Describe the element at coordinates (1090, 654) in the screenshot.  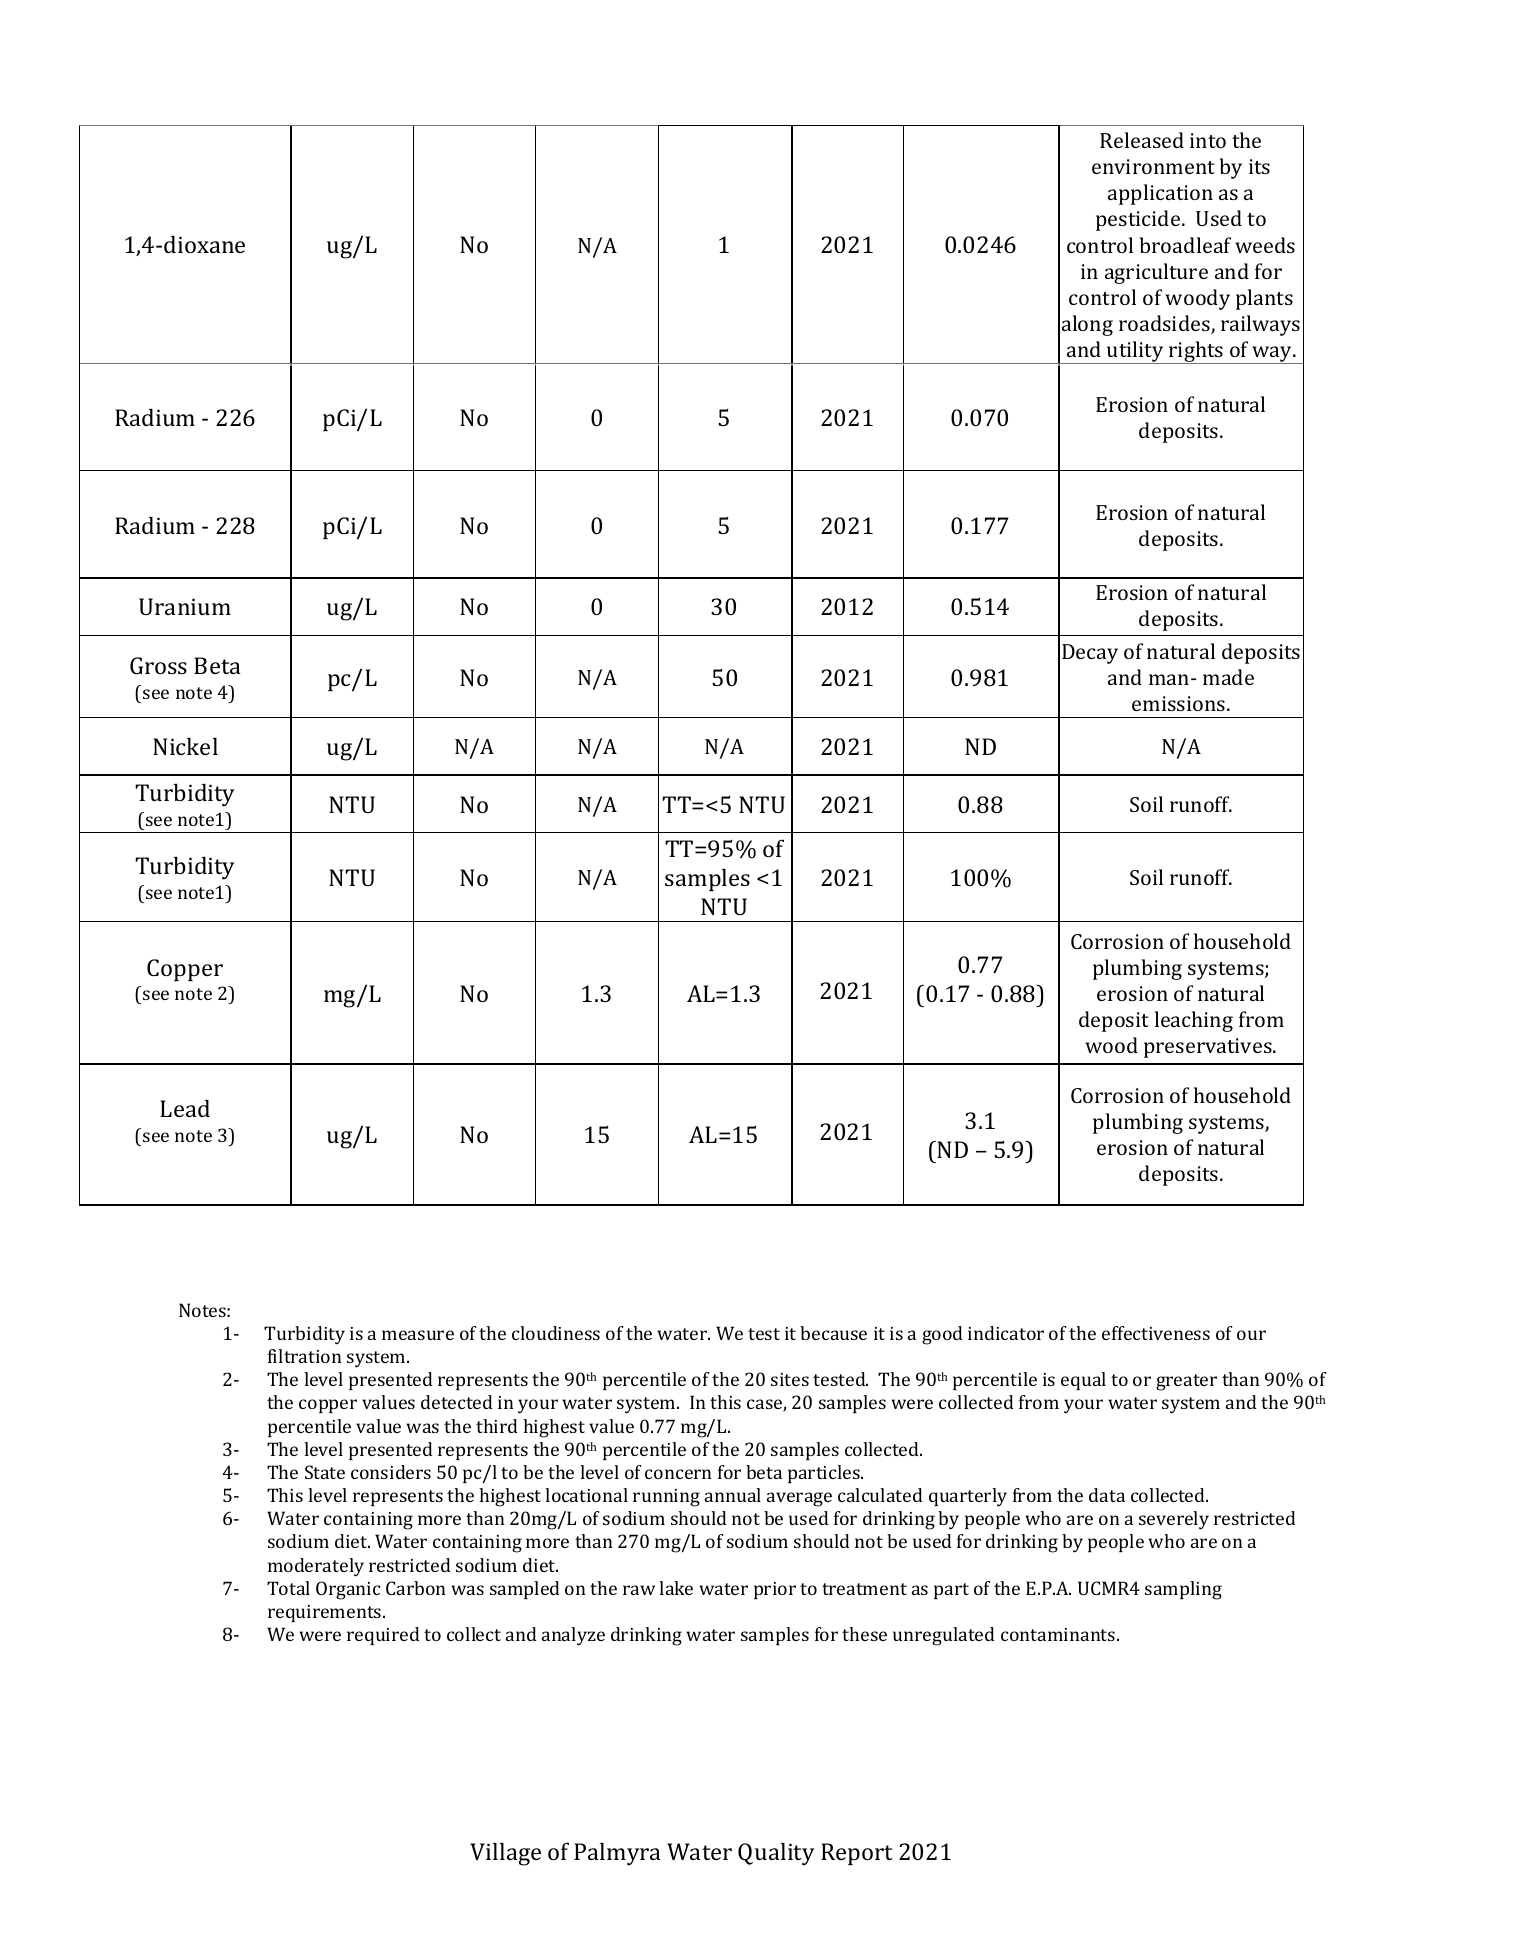
I see `Decay` at that location.
